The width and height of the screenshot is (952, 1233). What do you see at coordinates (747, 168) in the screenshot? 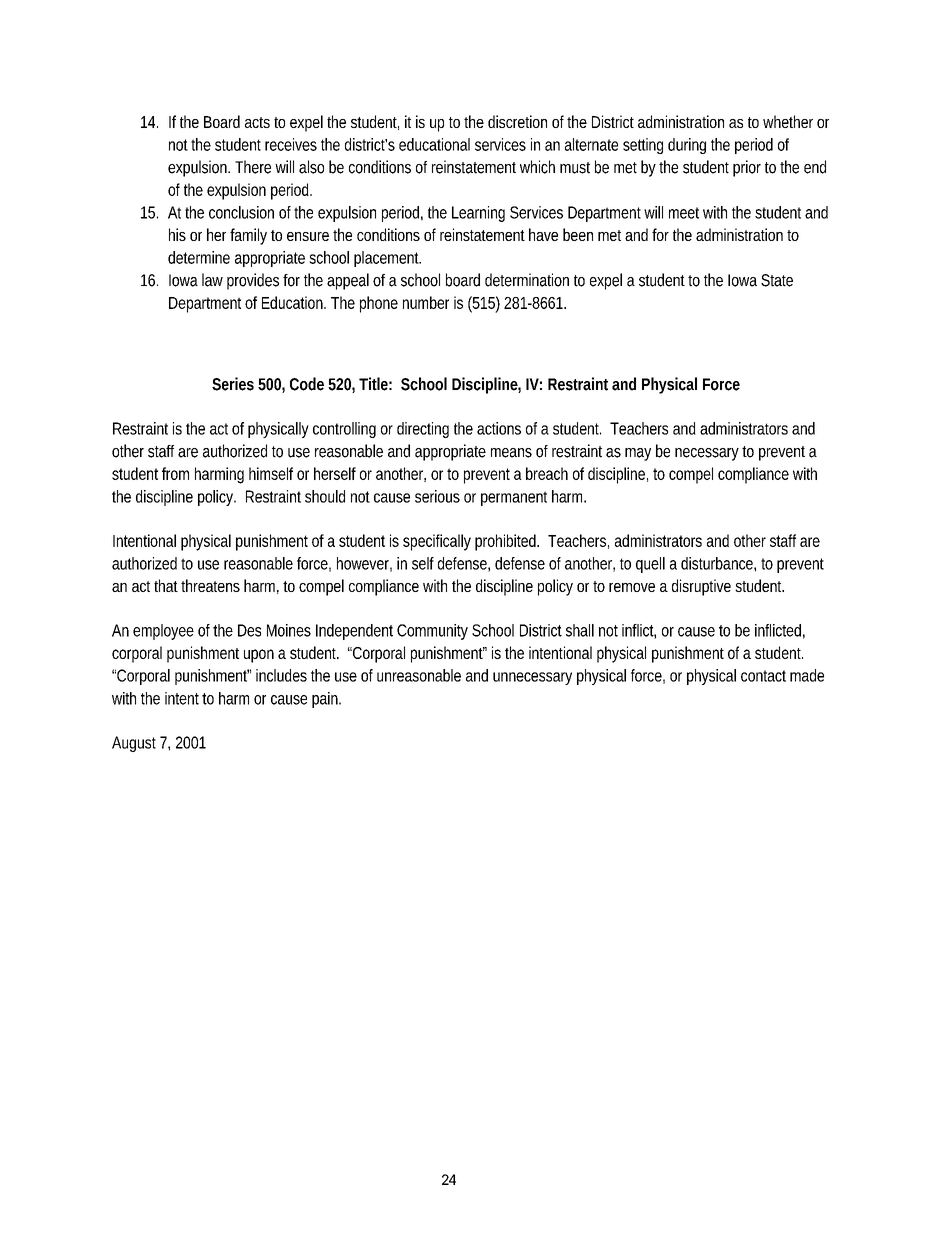
I see `prior` at bounding box center [747, 168].
